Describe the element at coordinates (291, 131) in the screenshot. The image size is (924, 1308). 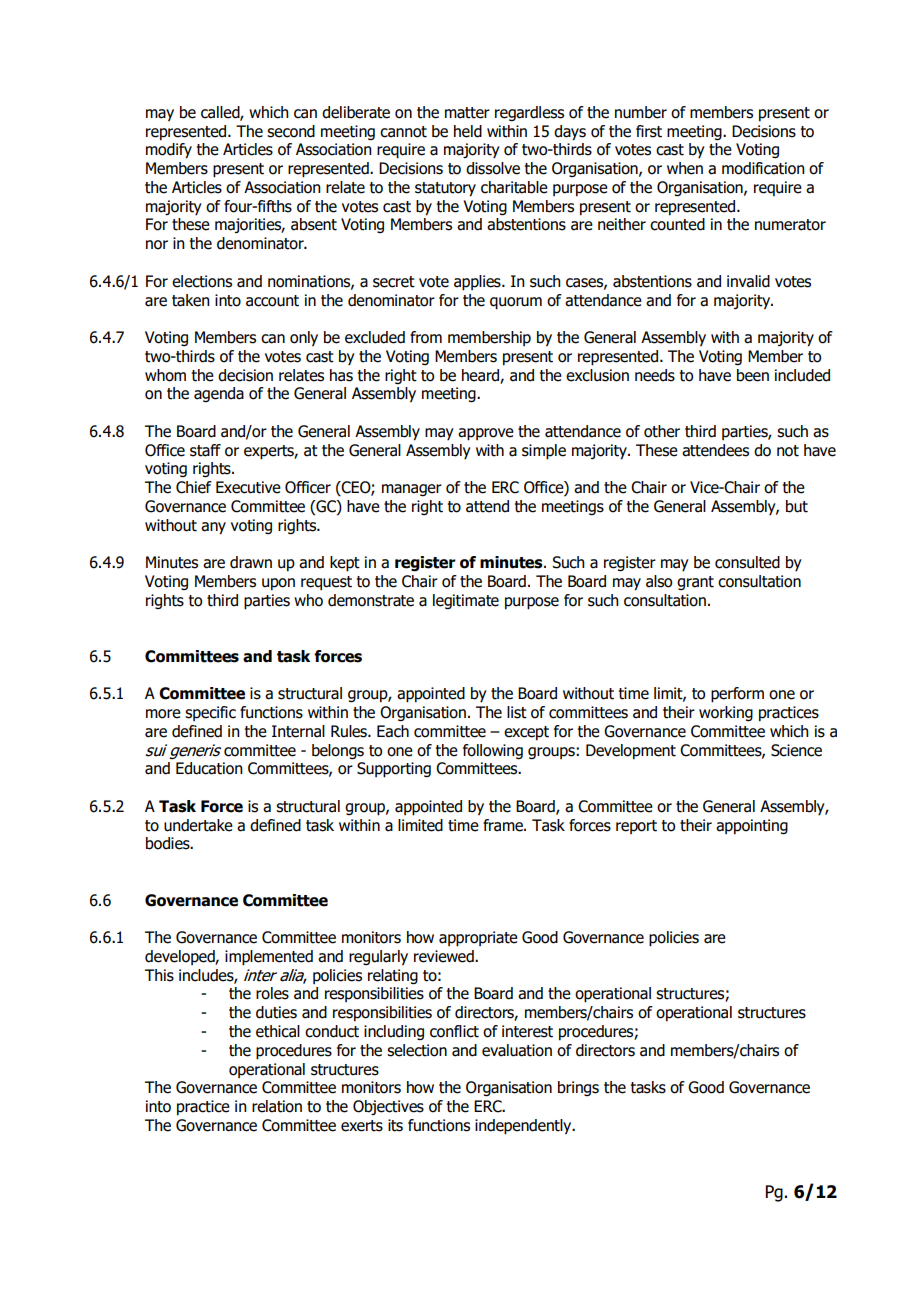
I see `second` at that location.
